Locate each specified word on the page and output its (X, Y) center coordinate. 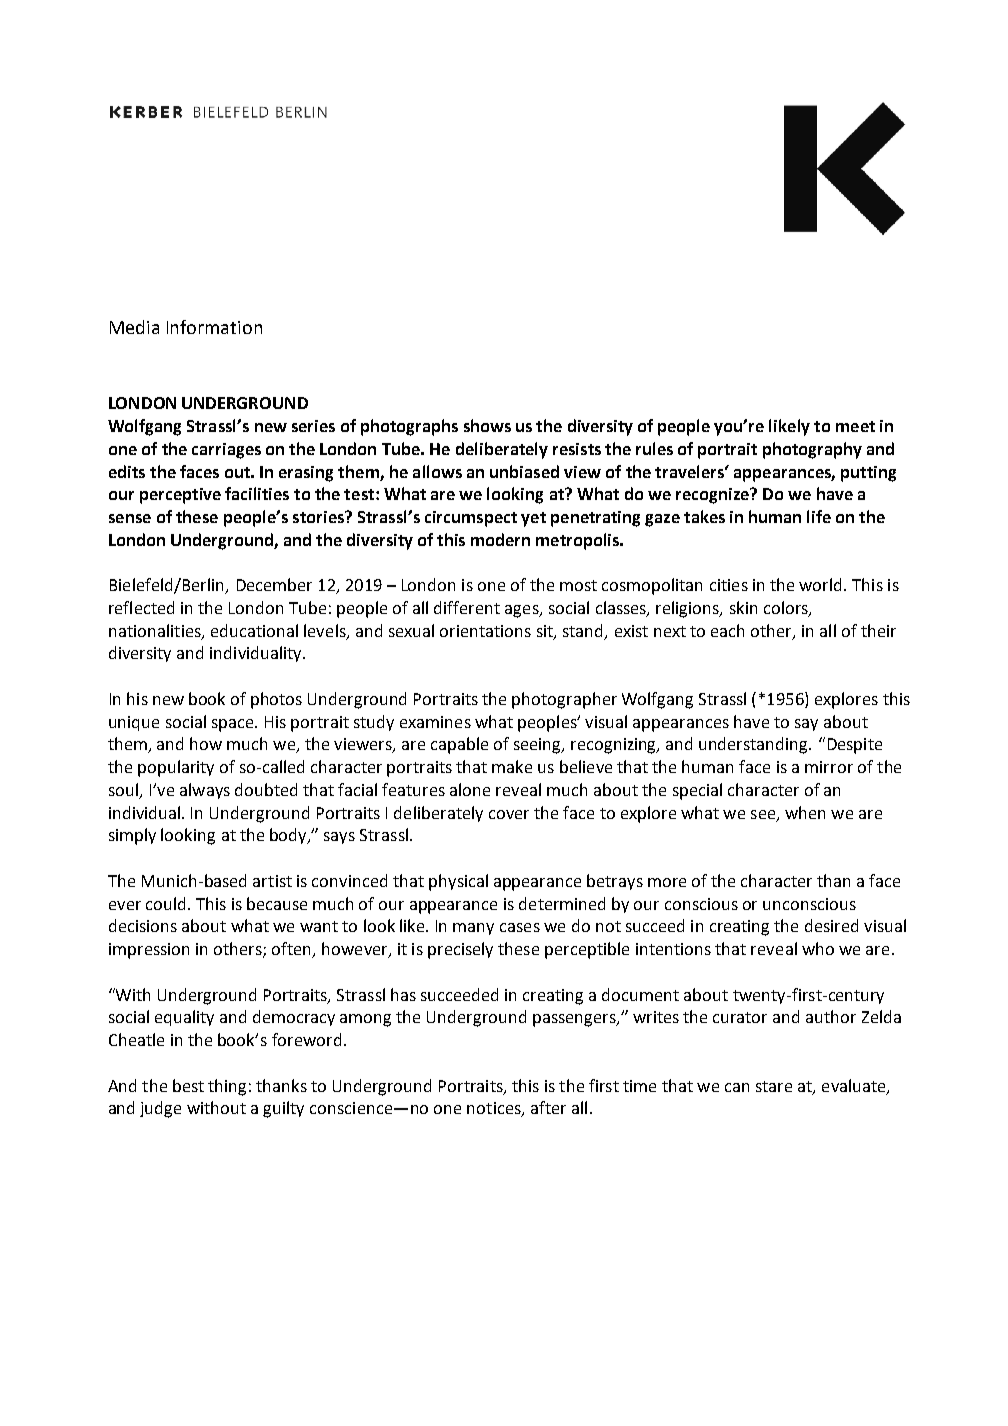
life (819, 516)
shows (487, 425)
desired (831, 925)
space (234, 725)
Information (214, 327)
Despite (855, 746)
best (188, 1085)
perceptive (180, 496)
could (165, 903)
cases (520, 927)
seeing (539, 746)
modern (500, 539)
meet (855, 426)
